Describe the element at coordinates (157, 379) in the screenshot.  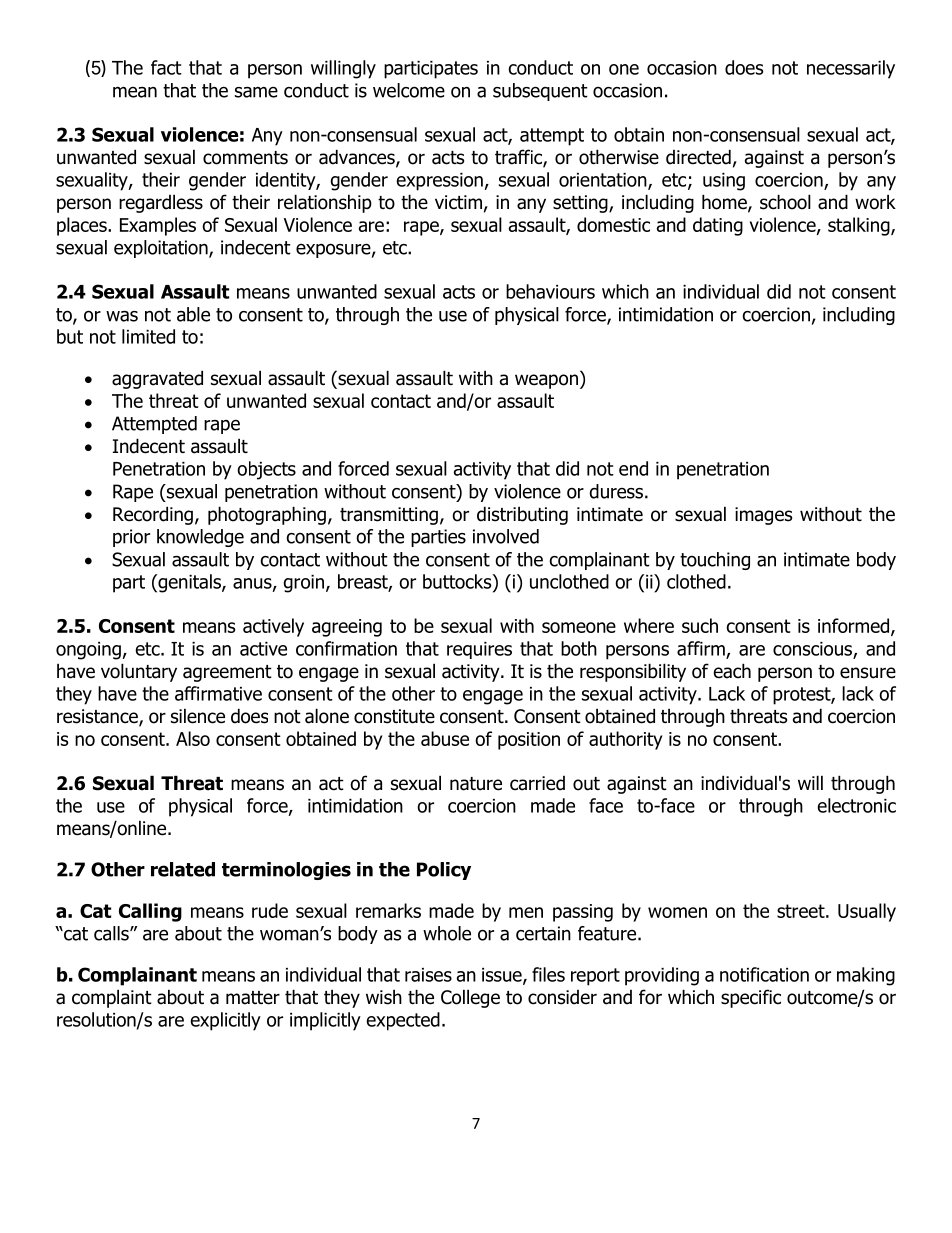
I see `aggravated` at that location.
